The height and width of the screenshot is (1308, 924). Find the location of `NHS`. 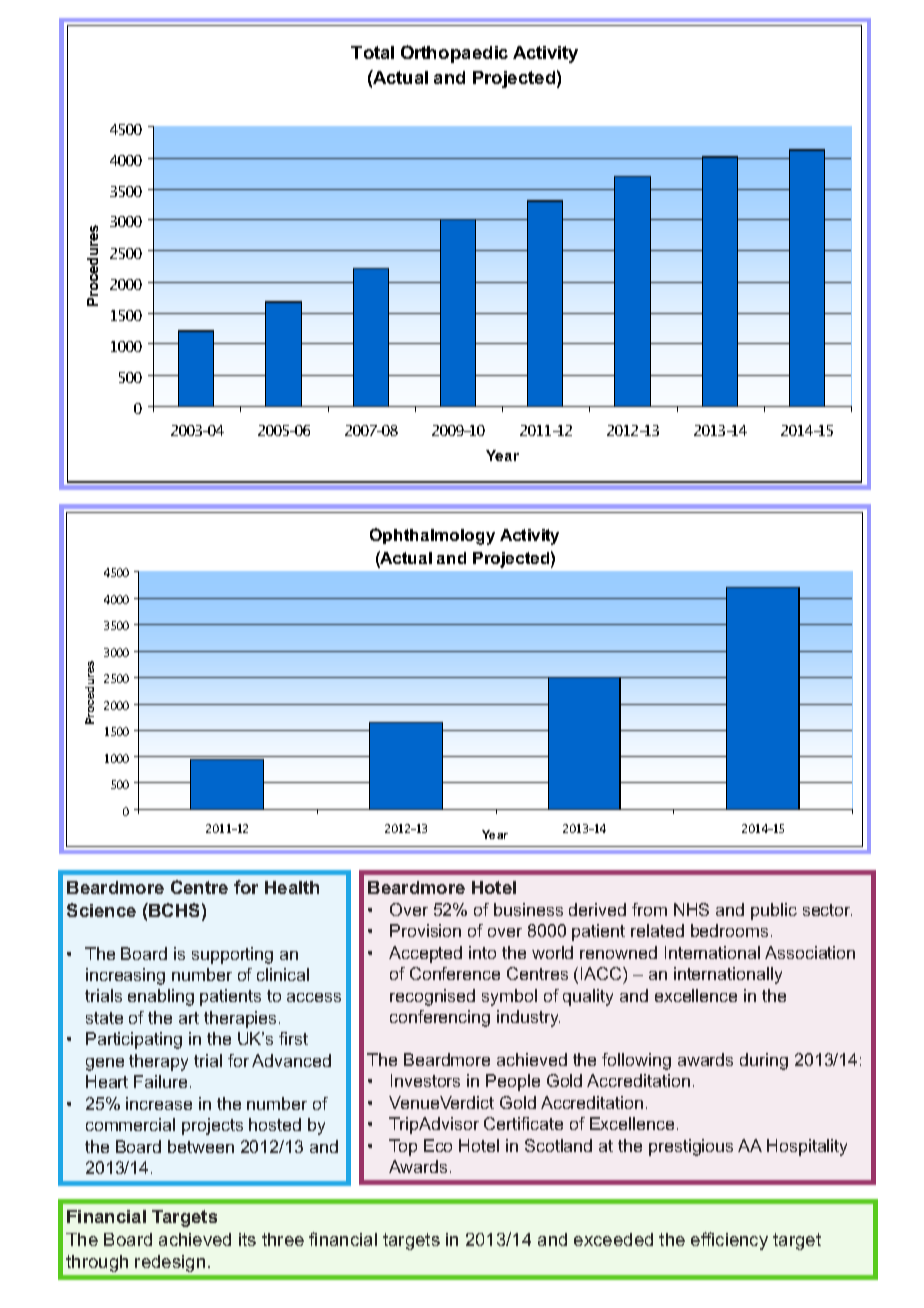

NHS is located at coordinates (691, 909).
